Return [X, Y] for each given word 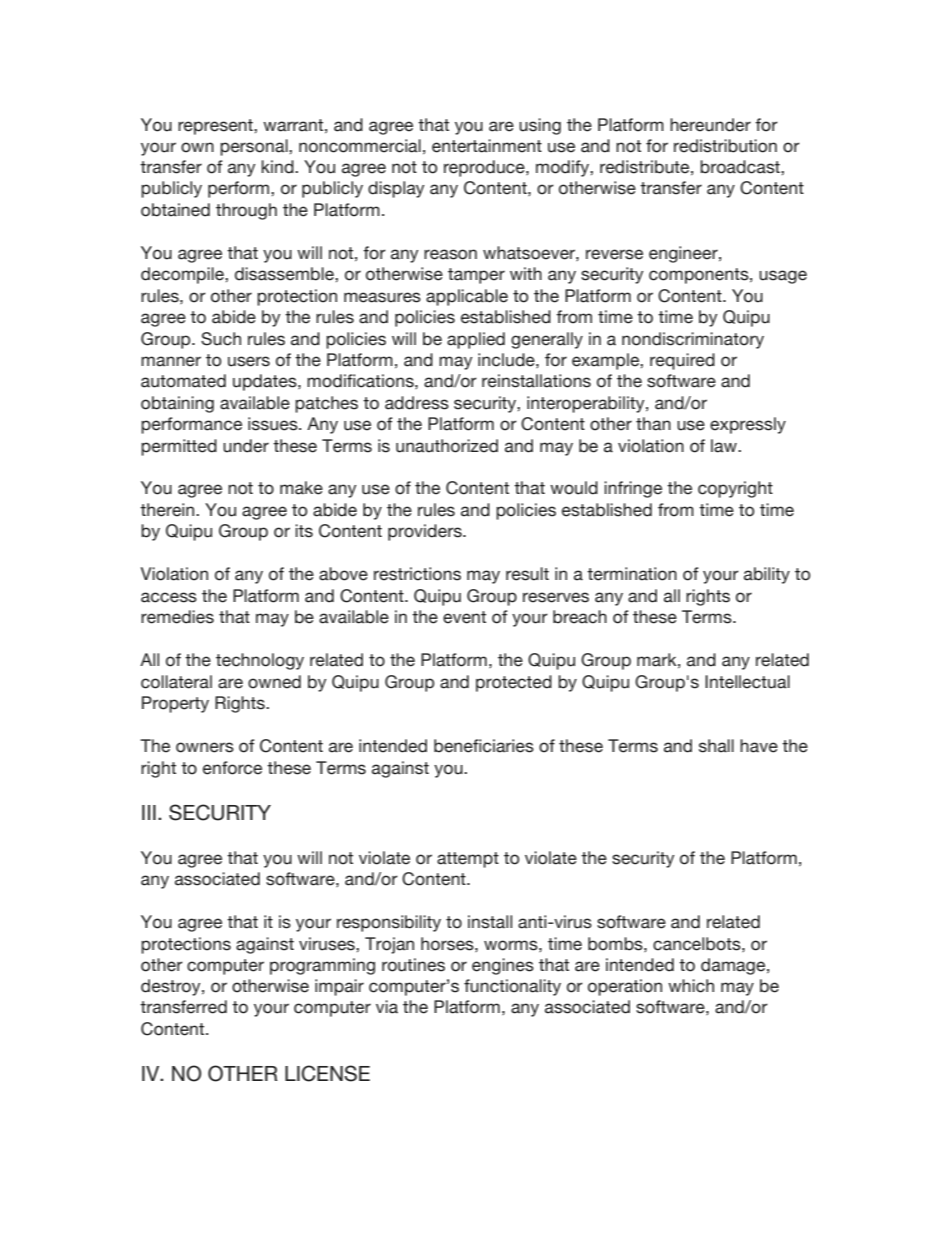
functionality [512, 987]
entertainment [487, 146]
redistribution [725, 146]
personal [255, 147]
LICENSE [327, 1073]
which [691, 986]
